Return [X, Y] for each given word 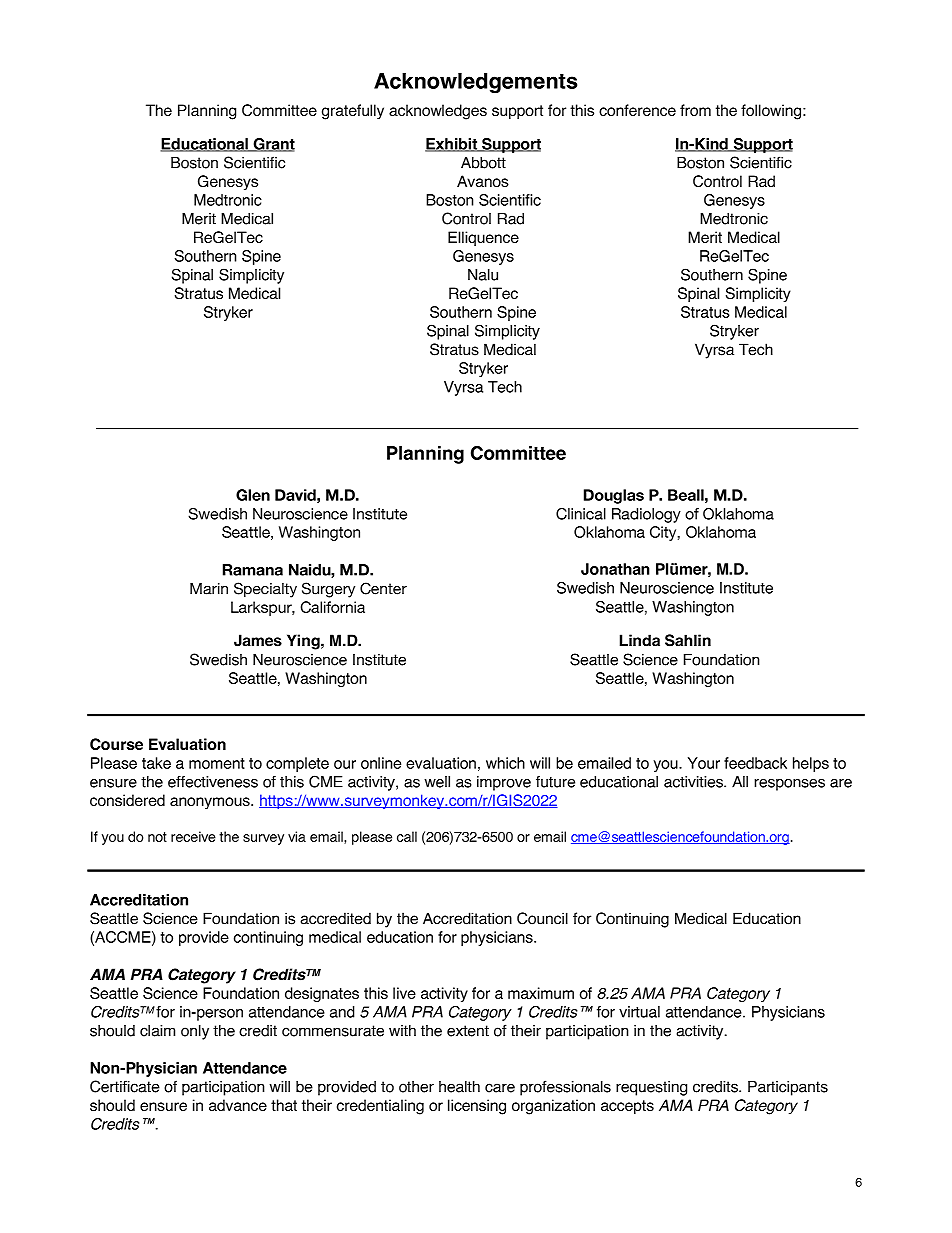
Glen [253, 495]
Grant [273, 145]
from [695, 110]
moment [217, 763]
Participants [788, 1088]
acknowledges [438, 112]
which [505, 763]
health [459, 1087]
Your [704, 763]
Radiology [646, 515]
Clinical [581, 514]
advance [238, 1105]
